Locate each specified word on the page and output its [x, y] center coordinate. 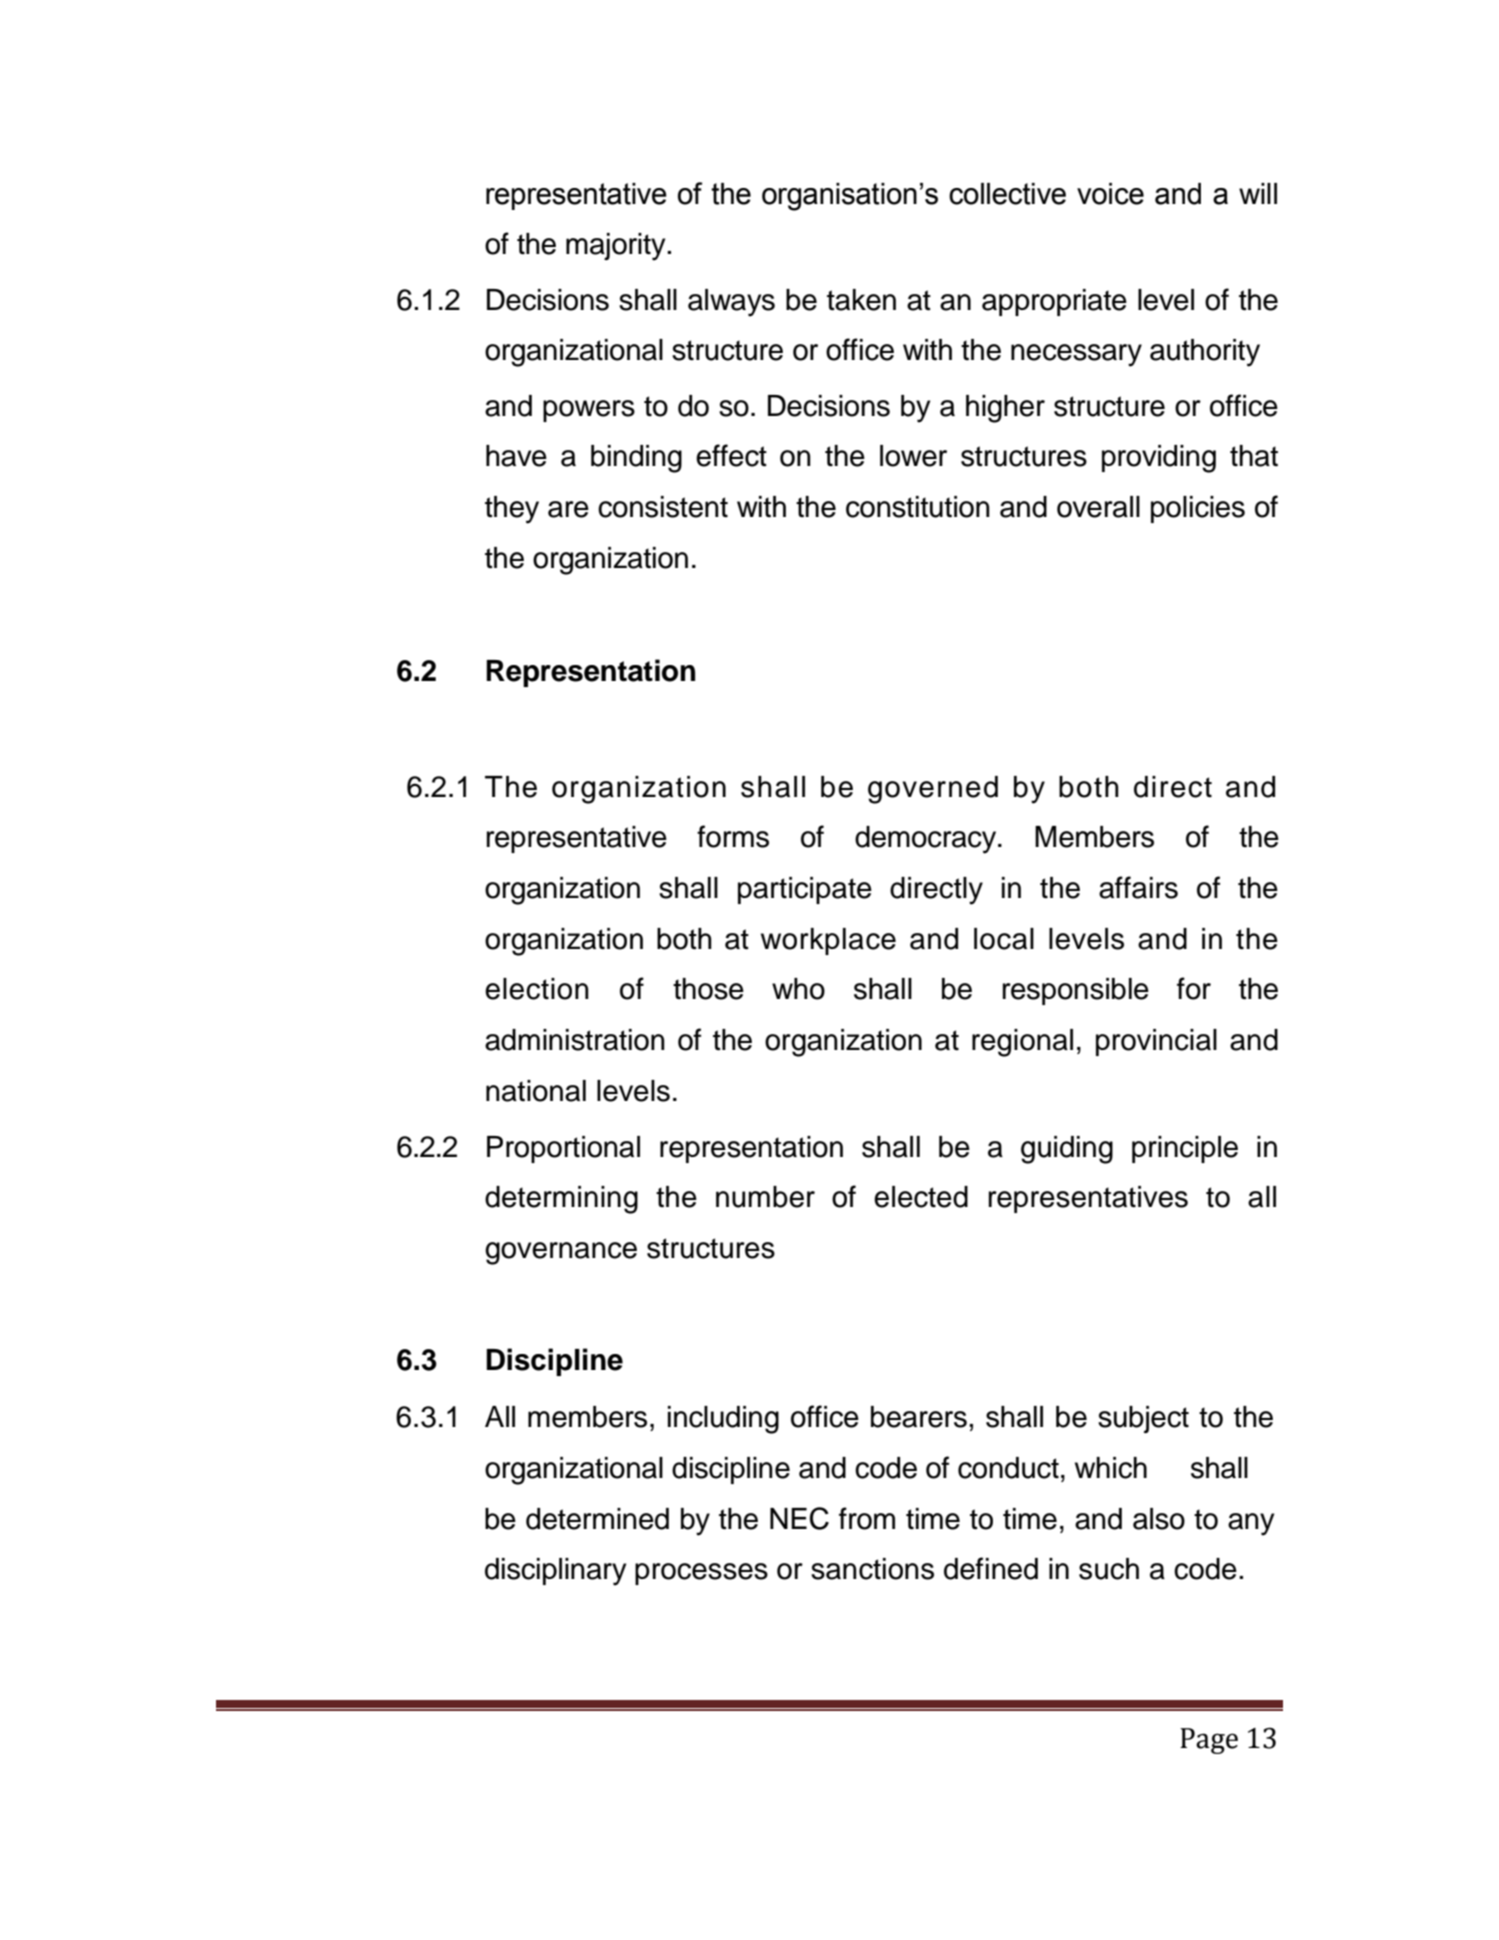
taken [861, 300]
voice [1110, 194]
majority [617, 247]
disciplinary [555, 1572]
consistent [663, 507]
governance [561, 1253]
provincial [1156, 1042]
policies [1198, 509]
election [537, 989]
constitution [918, 507]
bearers [919, 1417]
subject [1143, 1419]
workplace [828, 941]
